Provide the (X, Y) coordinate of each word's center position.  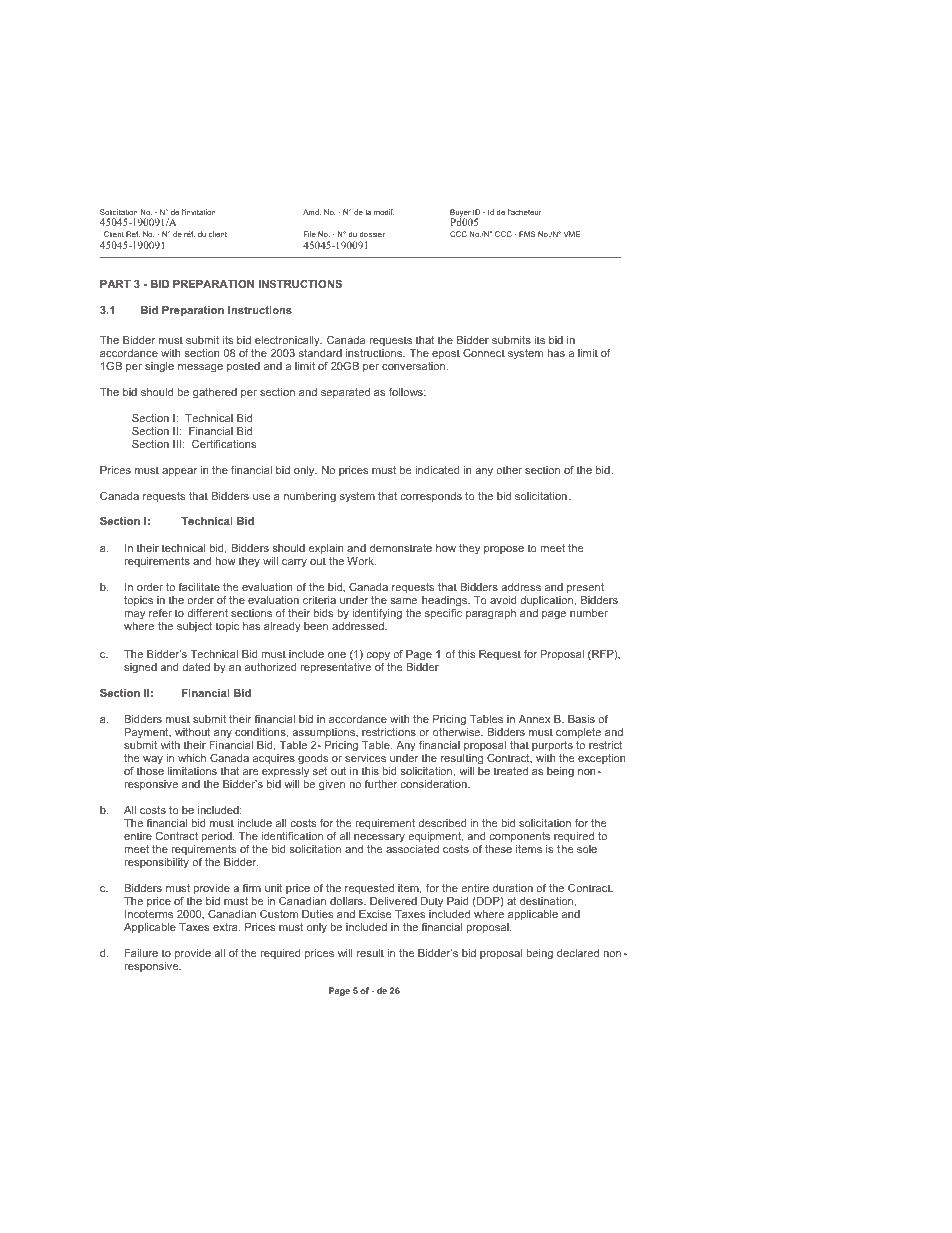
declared (578, 953)
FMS (527, 234)
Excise (375, 914)
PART (115, 284)
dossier (372, 234)
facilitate (199, 587)
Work (361, 561)
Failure (141, 953)
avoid (503, 600)
